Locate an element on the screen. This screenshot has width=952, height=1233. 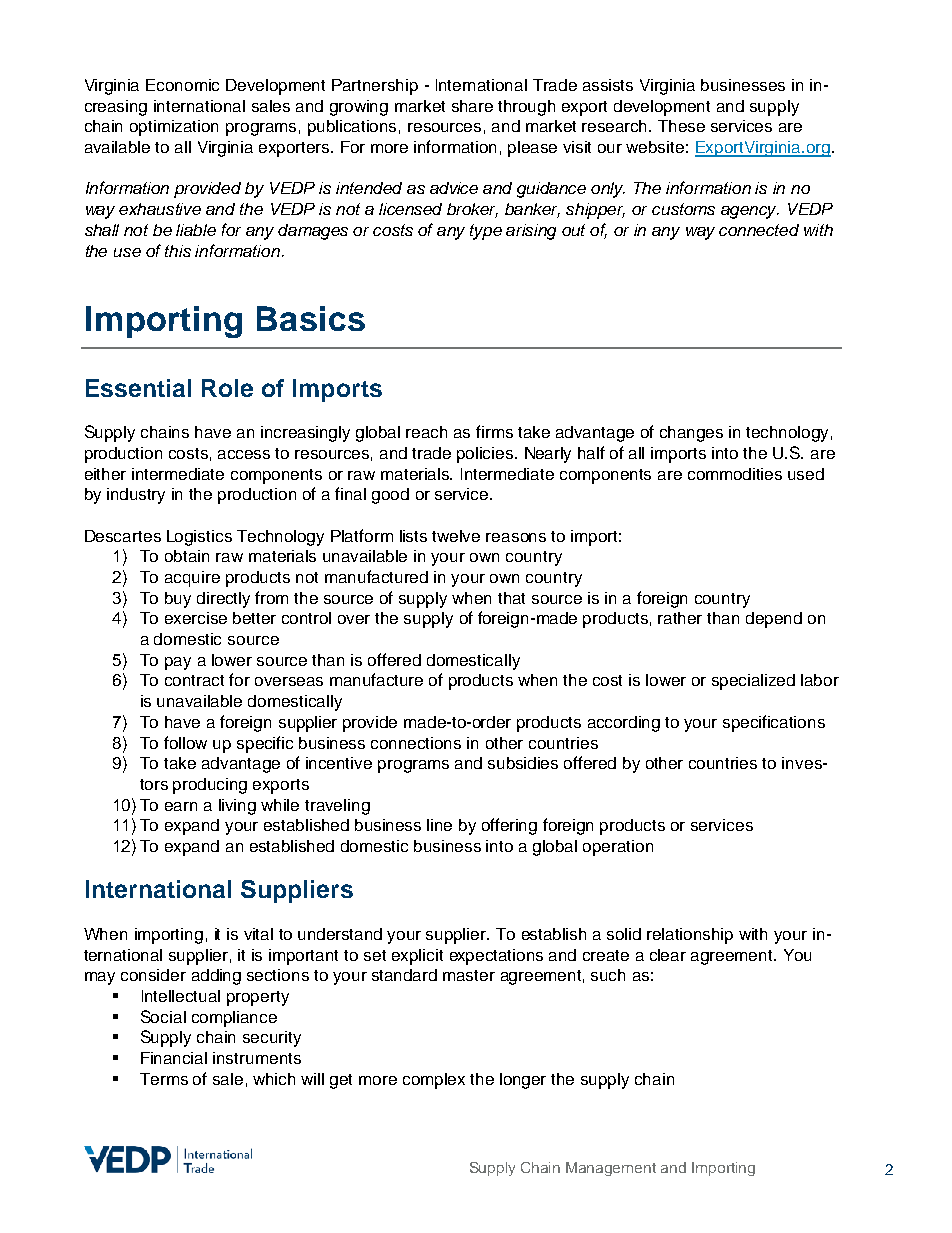
Logistics is located at coordinates (199, 538).
